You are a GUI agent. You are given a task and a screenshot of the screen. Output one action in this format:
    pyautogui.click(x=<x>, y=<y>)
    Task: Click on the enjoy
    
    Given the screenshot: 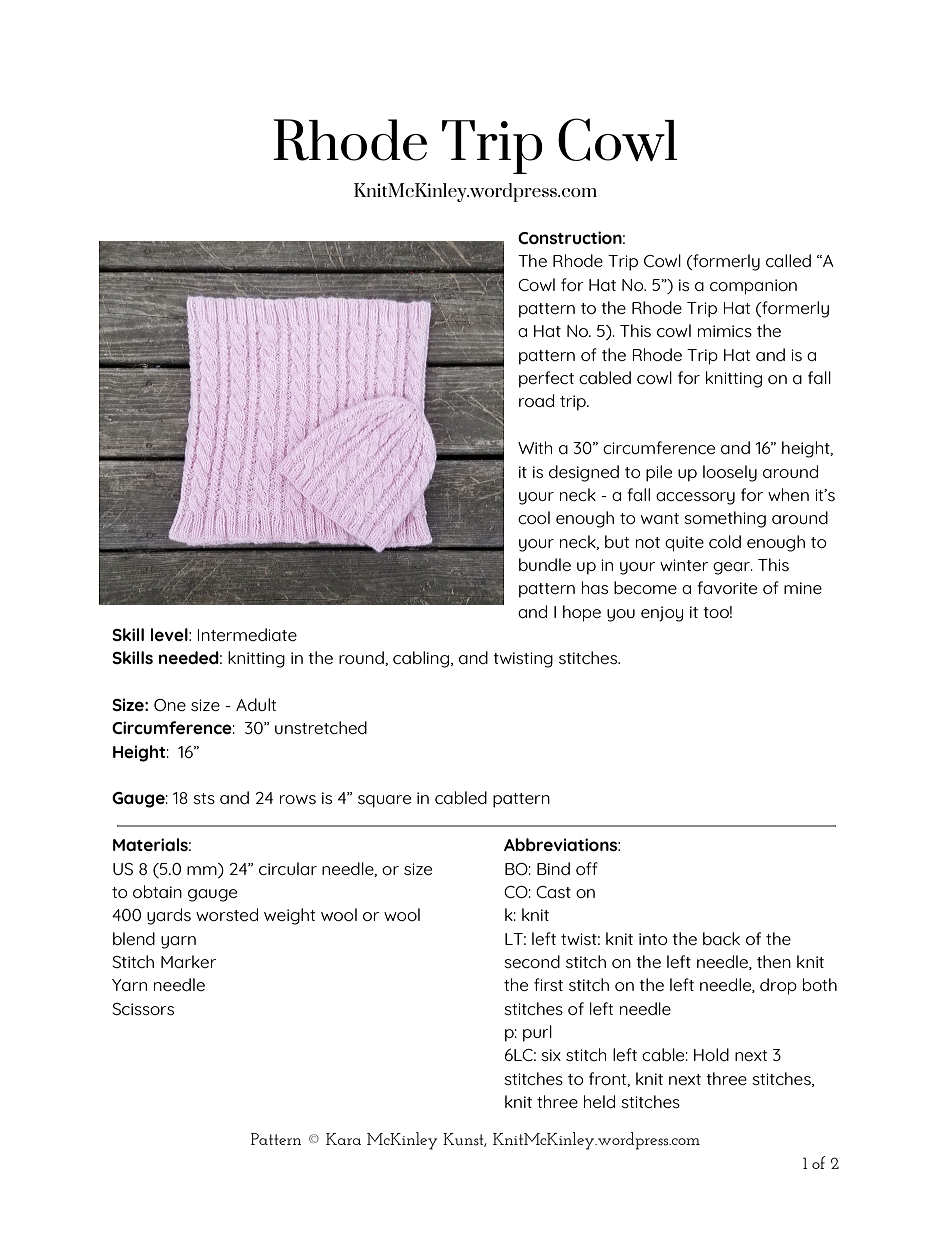 What is the action you would take?
    pyautogui.click(x=662, y=614)
